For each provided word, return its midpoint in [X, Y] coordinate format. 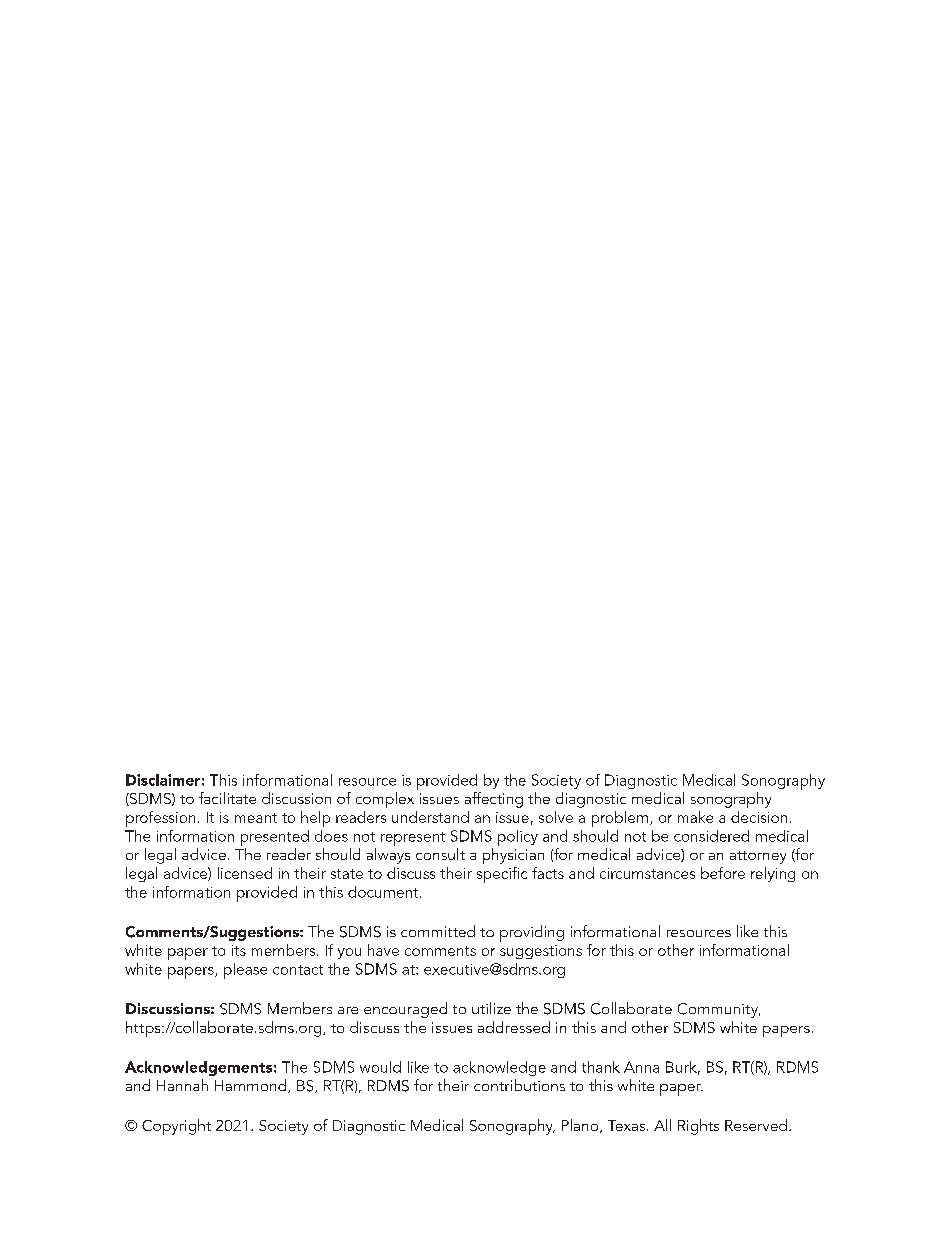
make [695, 817]
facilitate [227, 798]
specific [502, 875]
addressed [514, 1027]
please [245, 971]
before [723, 873]
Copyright [176, 1127]
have [383, 950]
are [348, 1010]
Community [719, 1010]
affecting [494, 800]
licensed [245, 873]
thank [601, 1067]
